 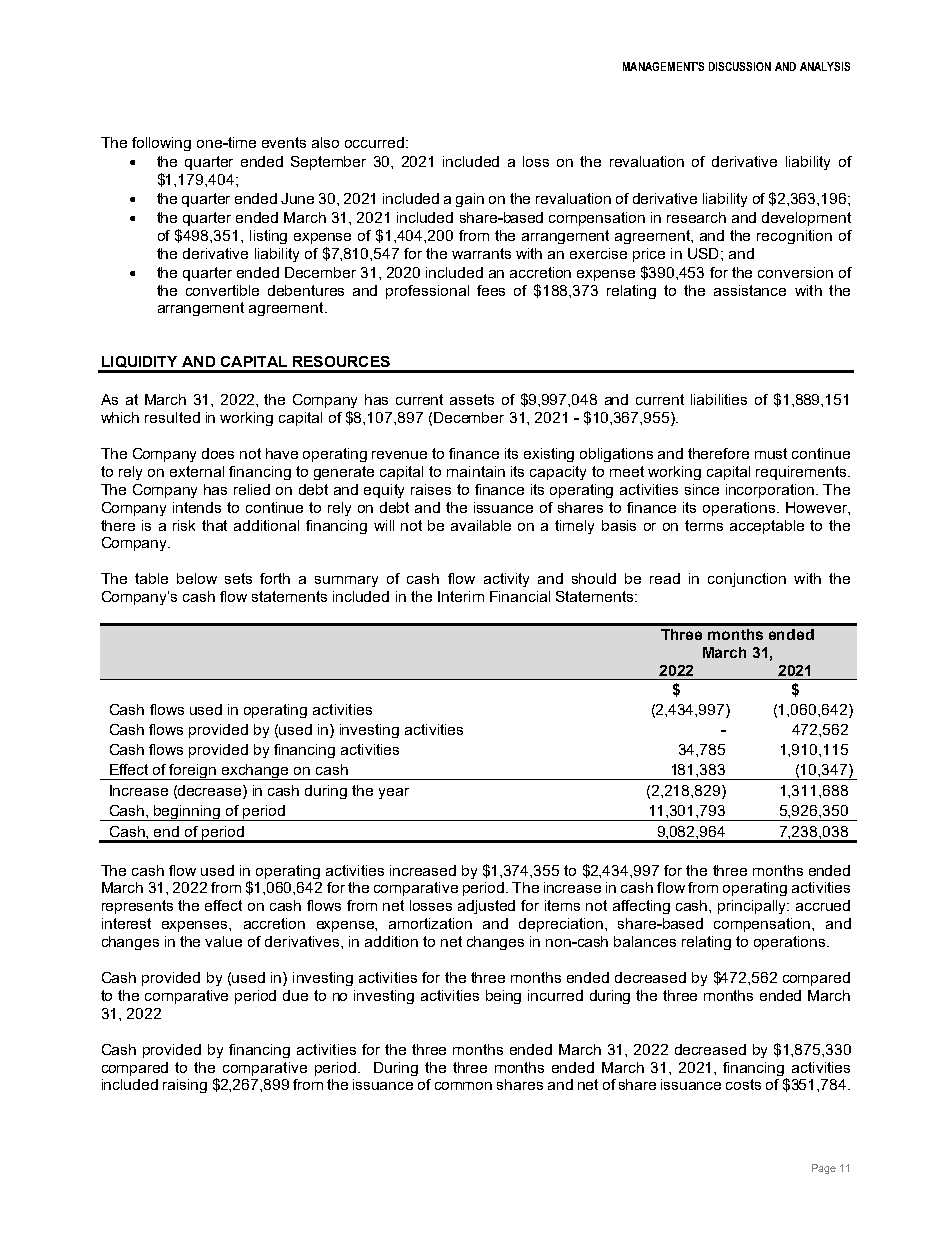 What do you see at coordinates (463, 1086) in the page?
I see `common` at bounding box center [463, 1086].
